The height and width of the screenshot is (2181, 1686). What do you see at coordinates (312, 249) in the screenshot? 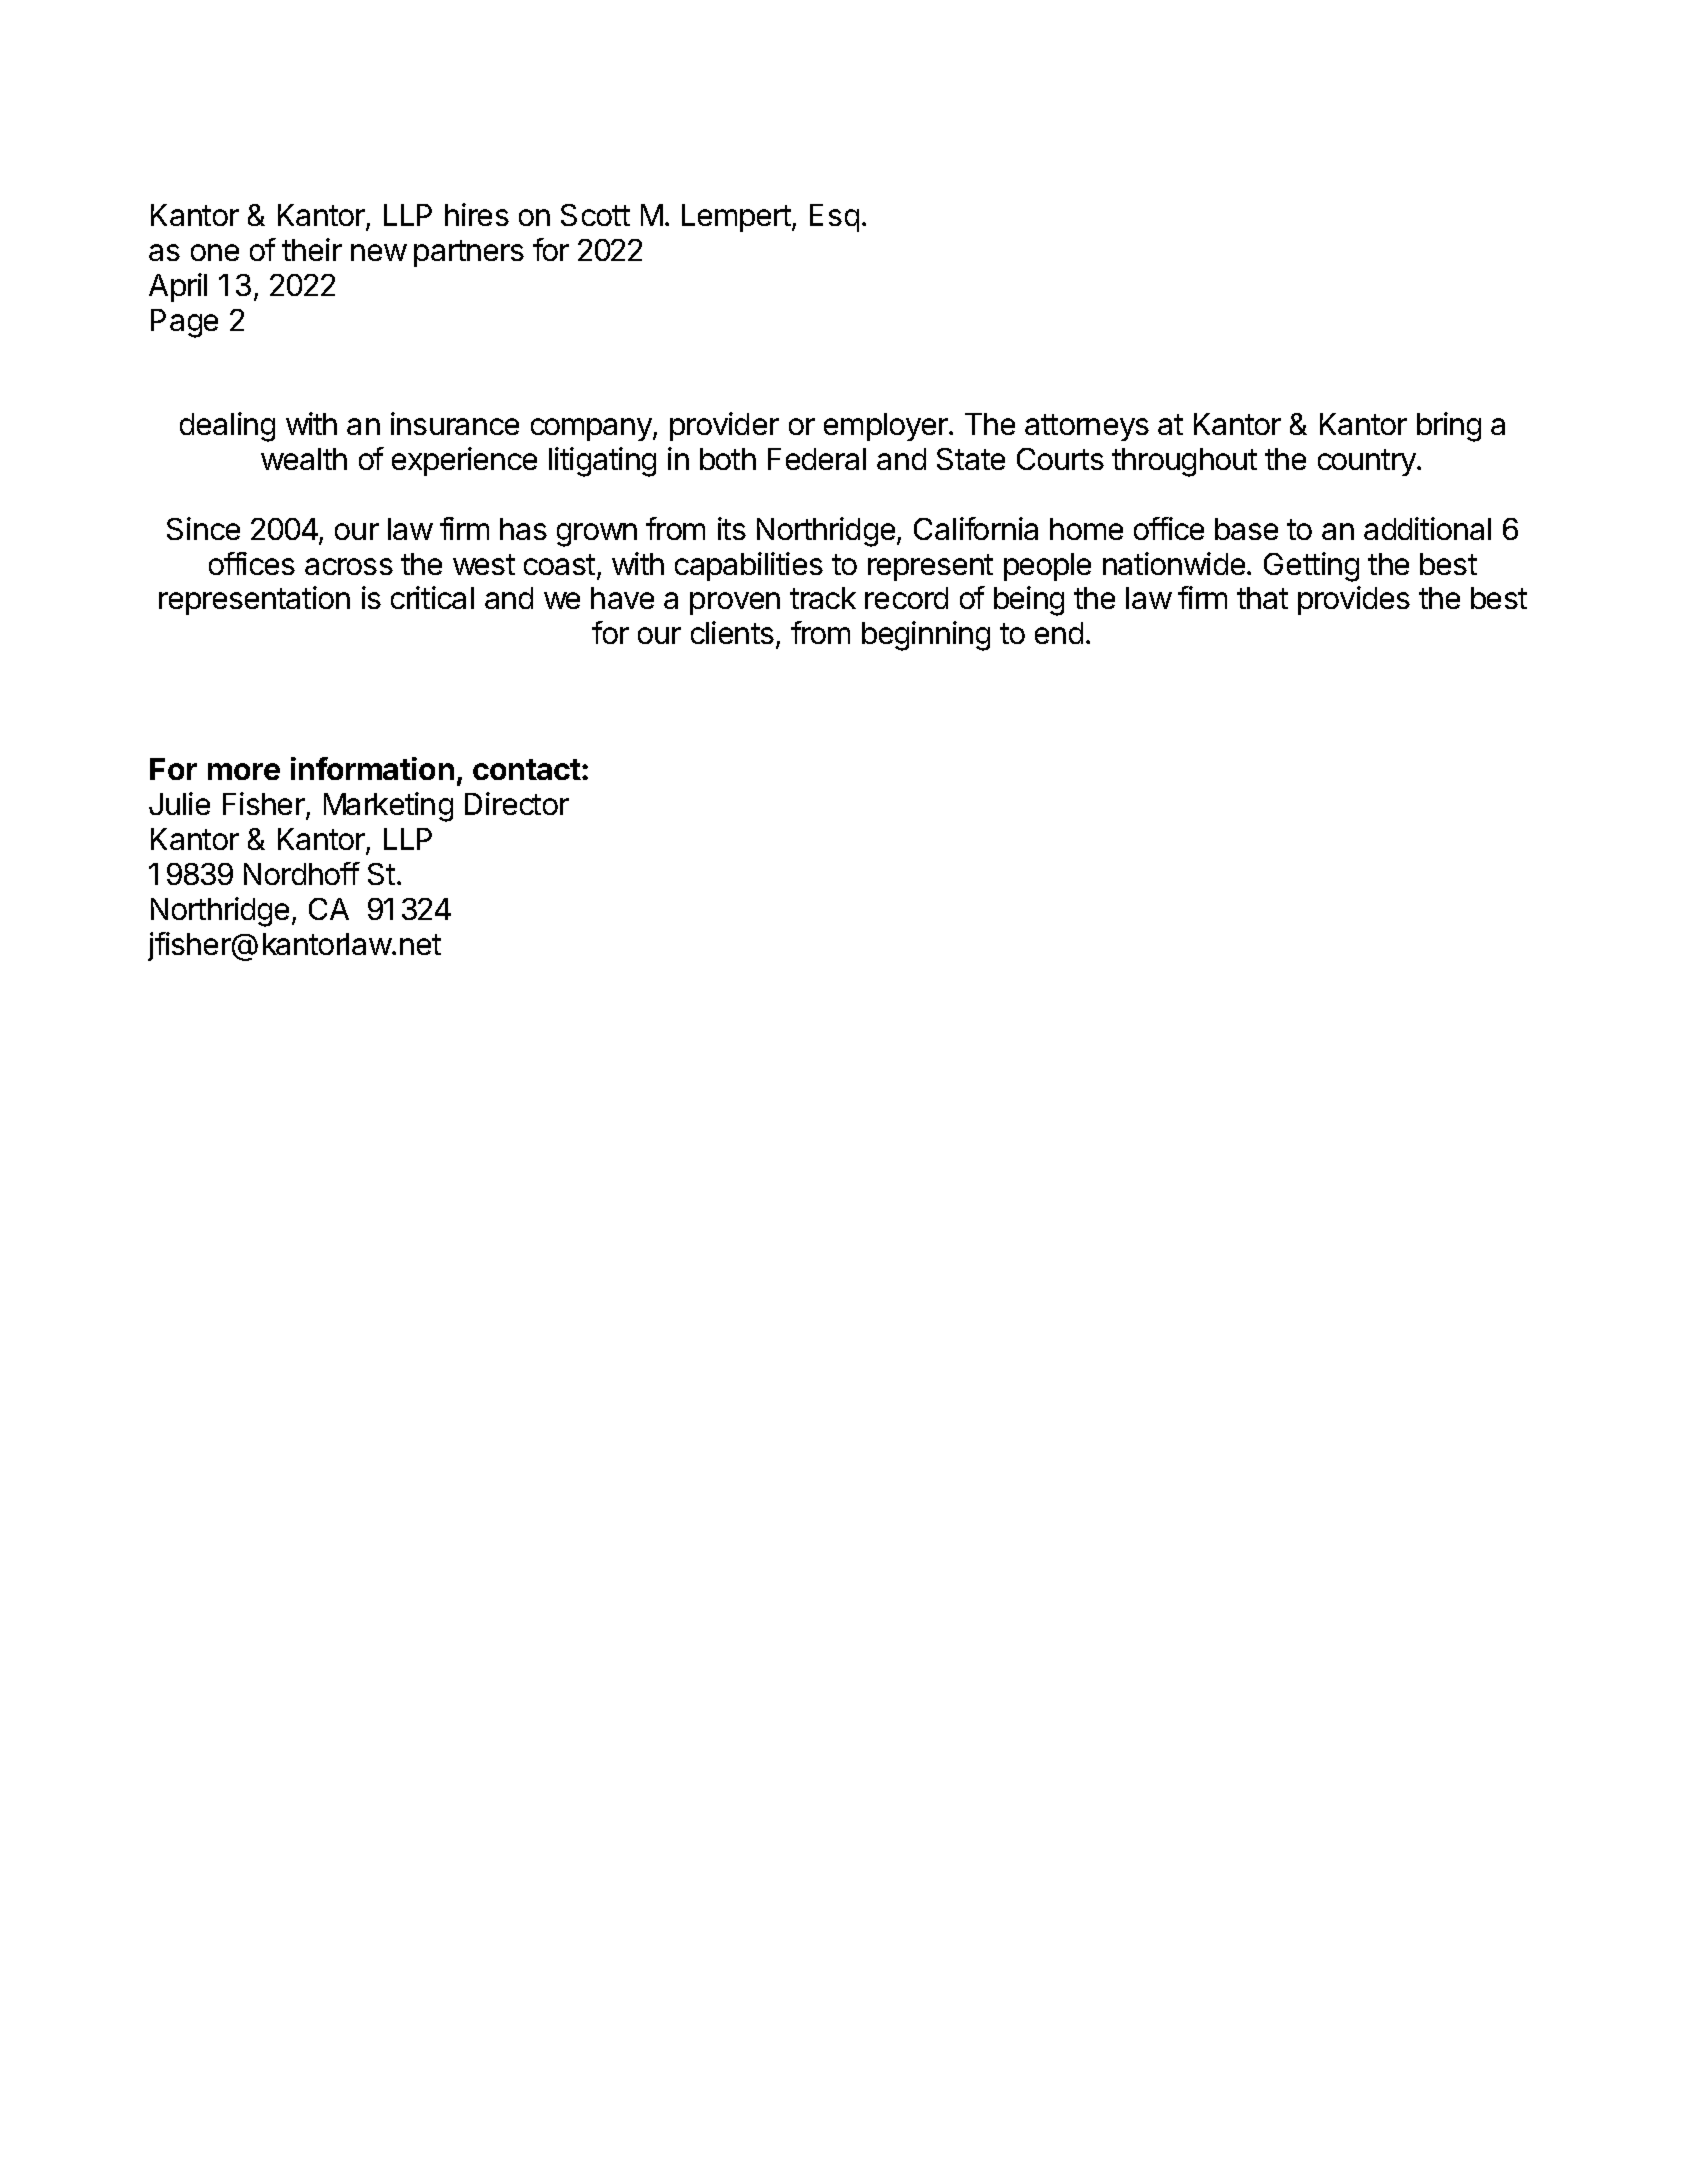
I see `their` at bounding box center [312, 249].
